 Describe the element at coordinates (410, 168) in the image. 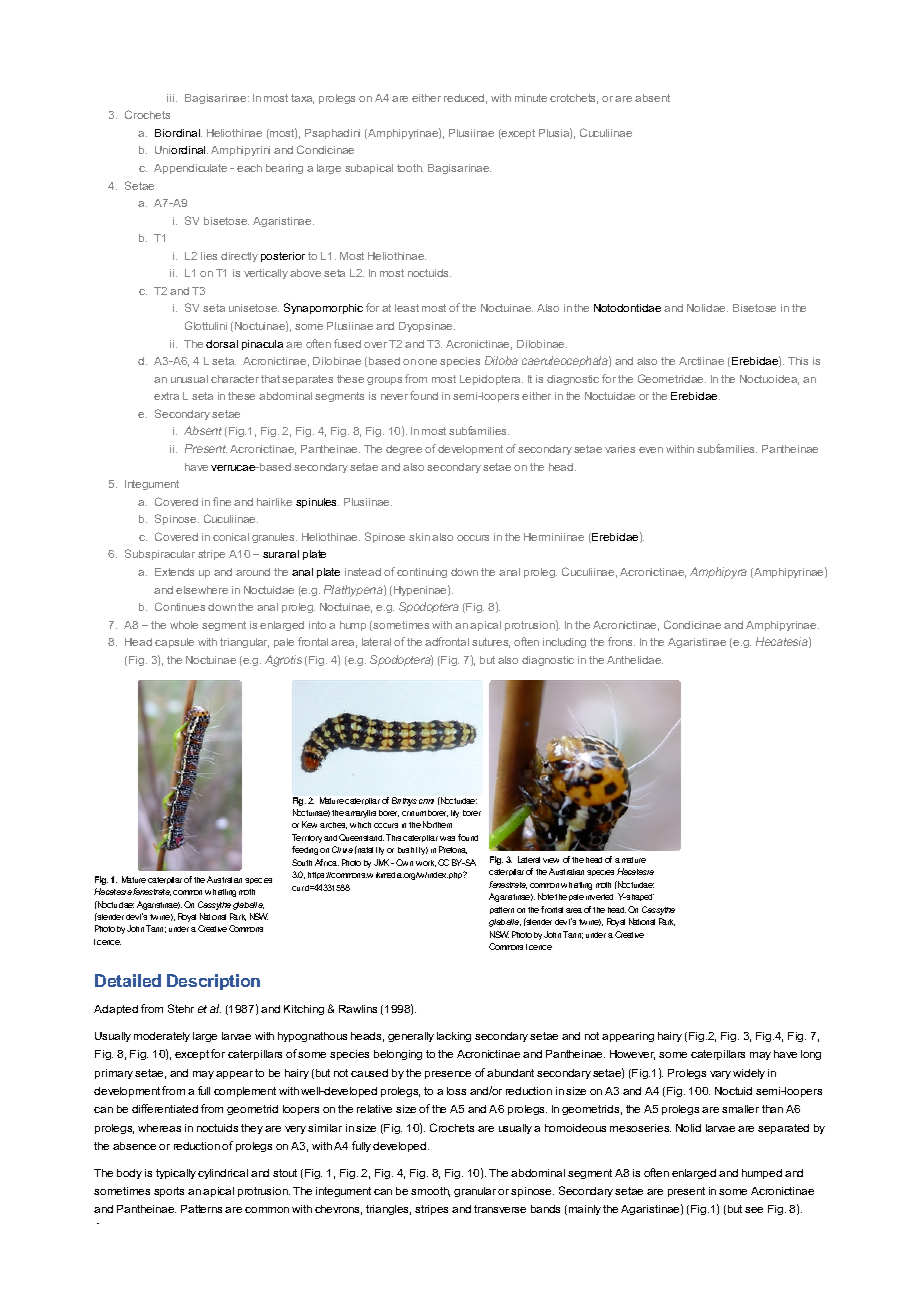

I see `tooth` at that location.
